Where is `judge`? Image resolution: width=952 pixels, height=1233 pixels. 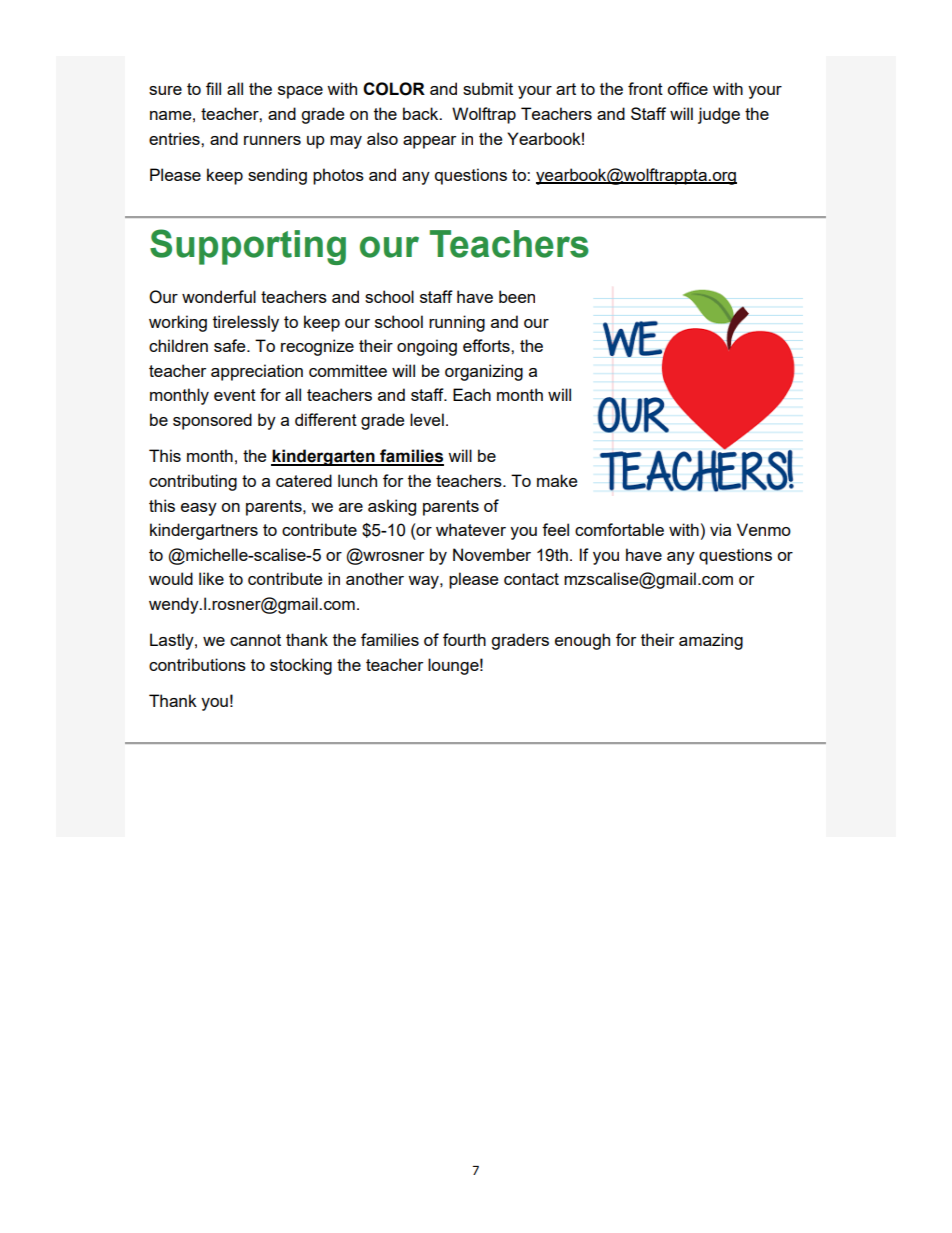
judge is located at coordinates (719, 115).
